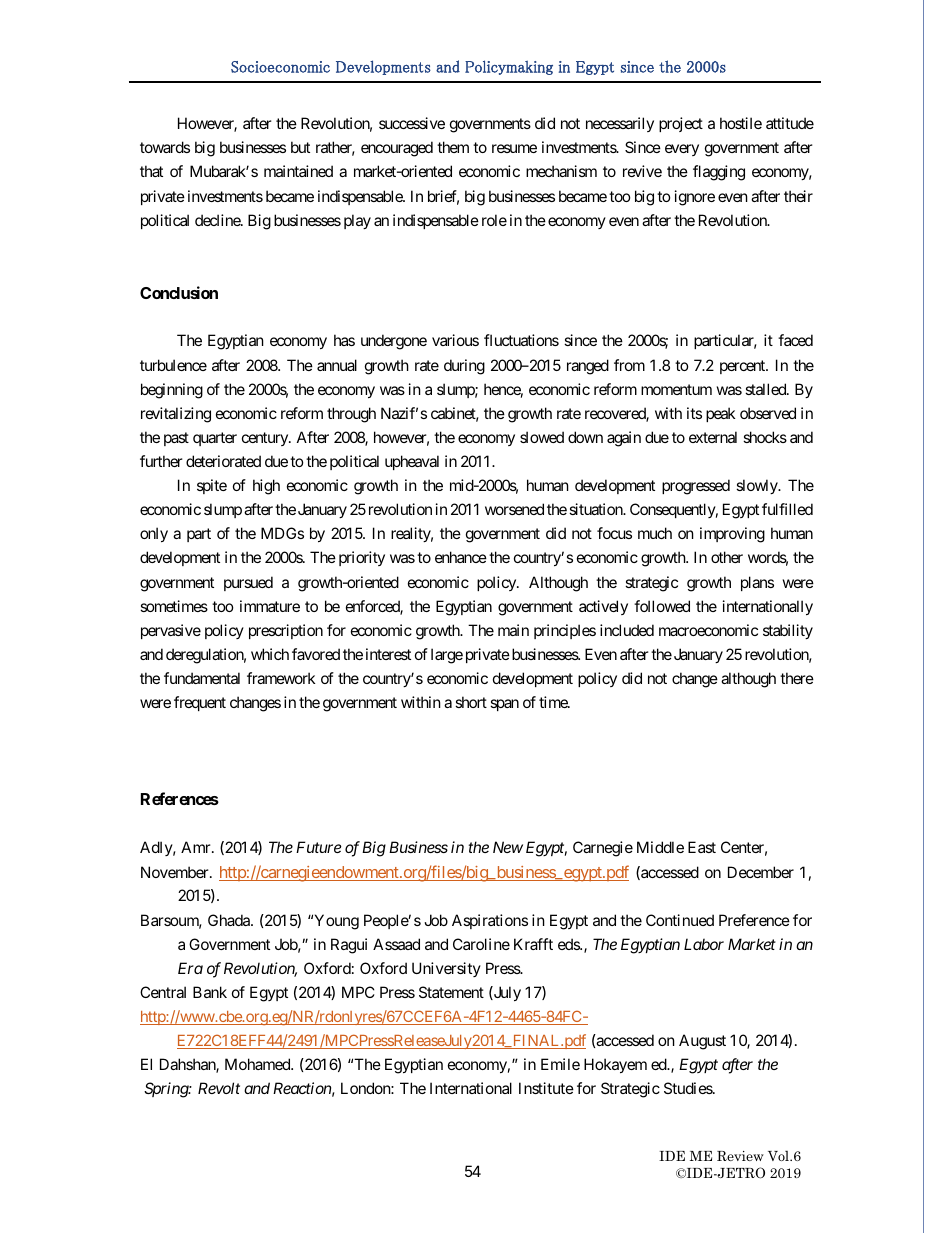  What do you see at coordinates (720, 414) in the screenshot?
I see `peak` at bounding box center [720, 414].
